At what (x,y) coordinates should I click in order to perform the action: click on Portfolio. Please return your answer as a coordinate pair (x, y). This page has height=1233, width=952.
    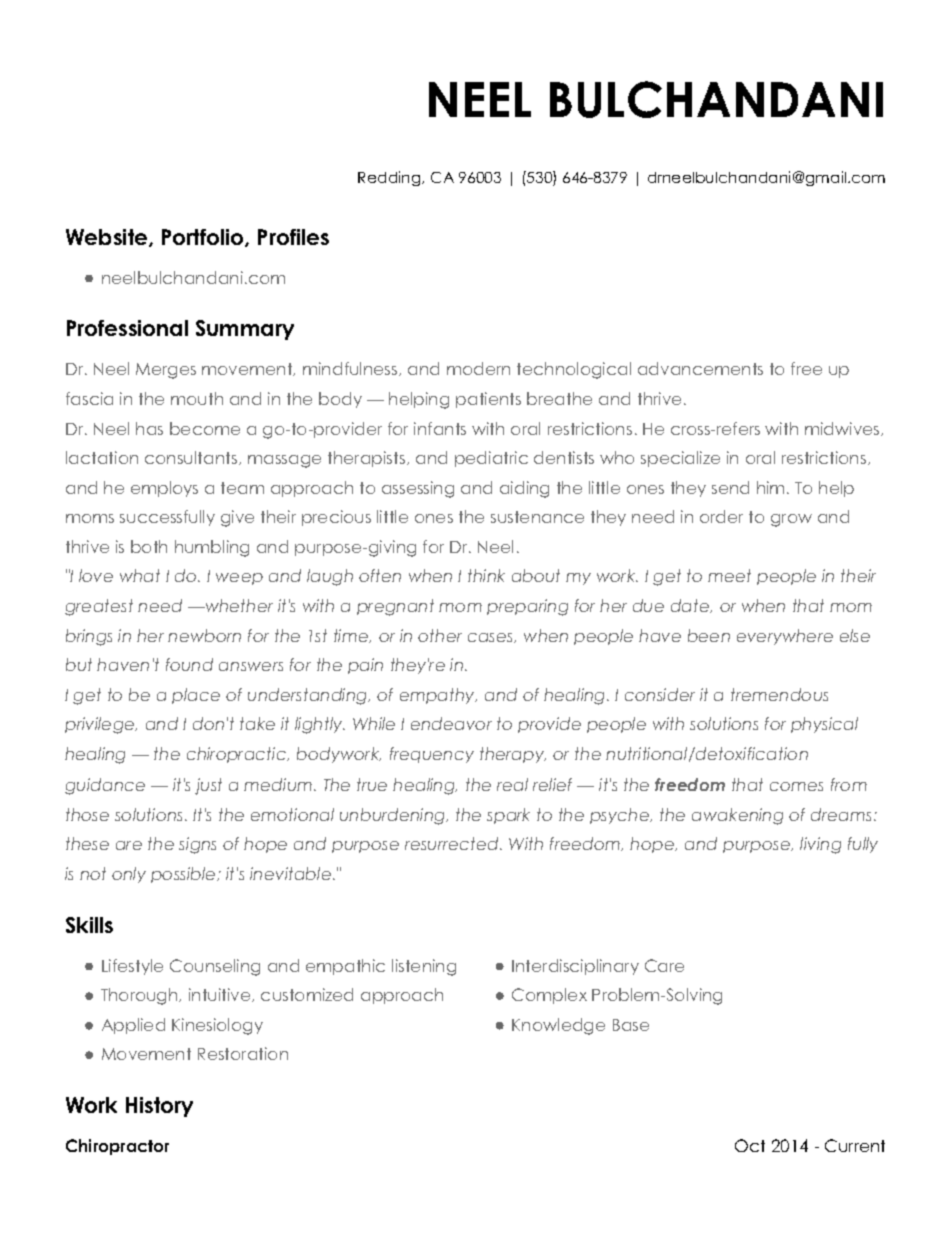
    Looking at the image, I should click on (204, 238).
